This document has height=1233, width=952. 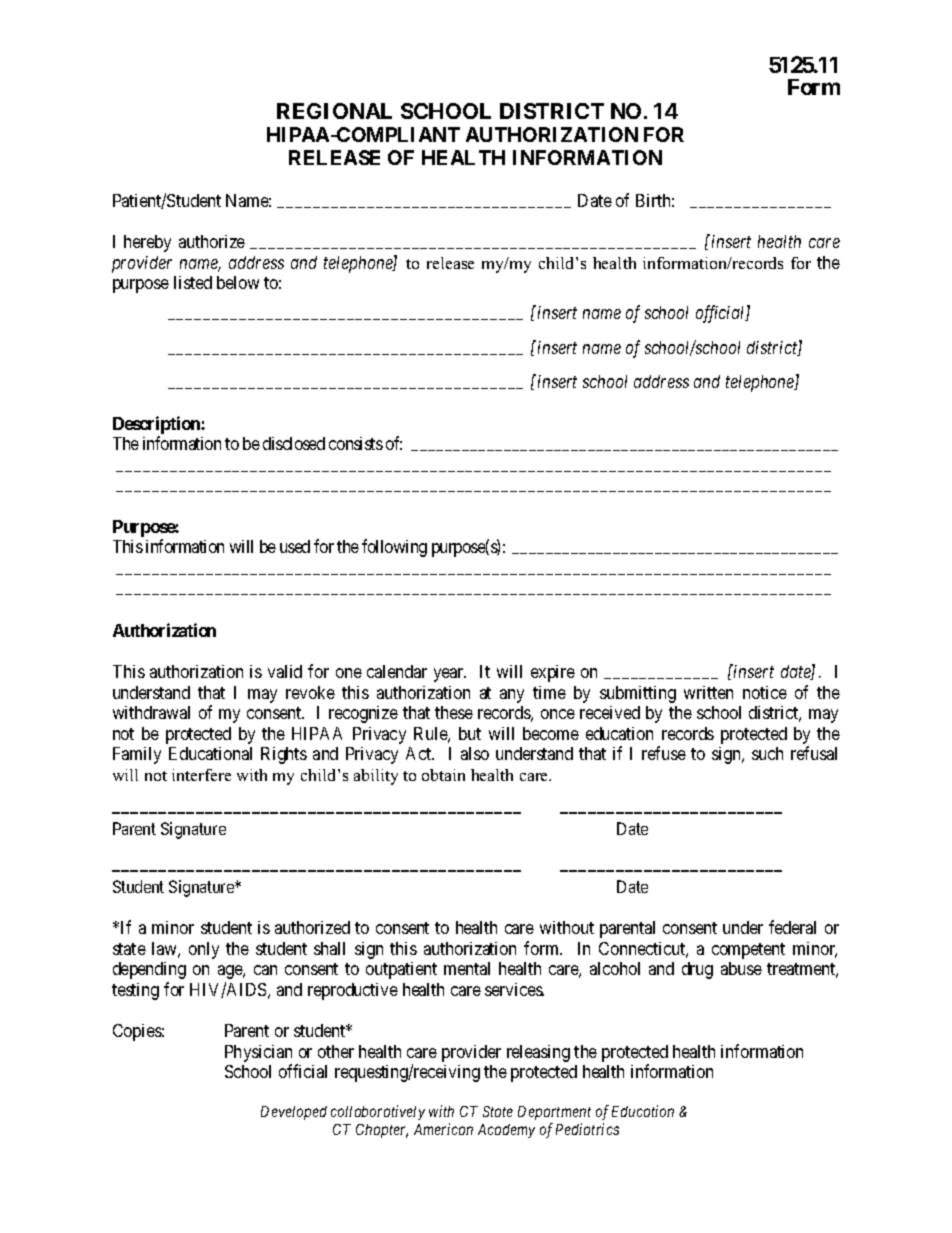 I want to click on year, so click(x=450, y=675).
